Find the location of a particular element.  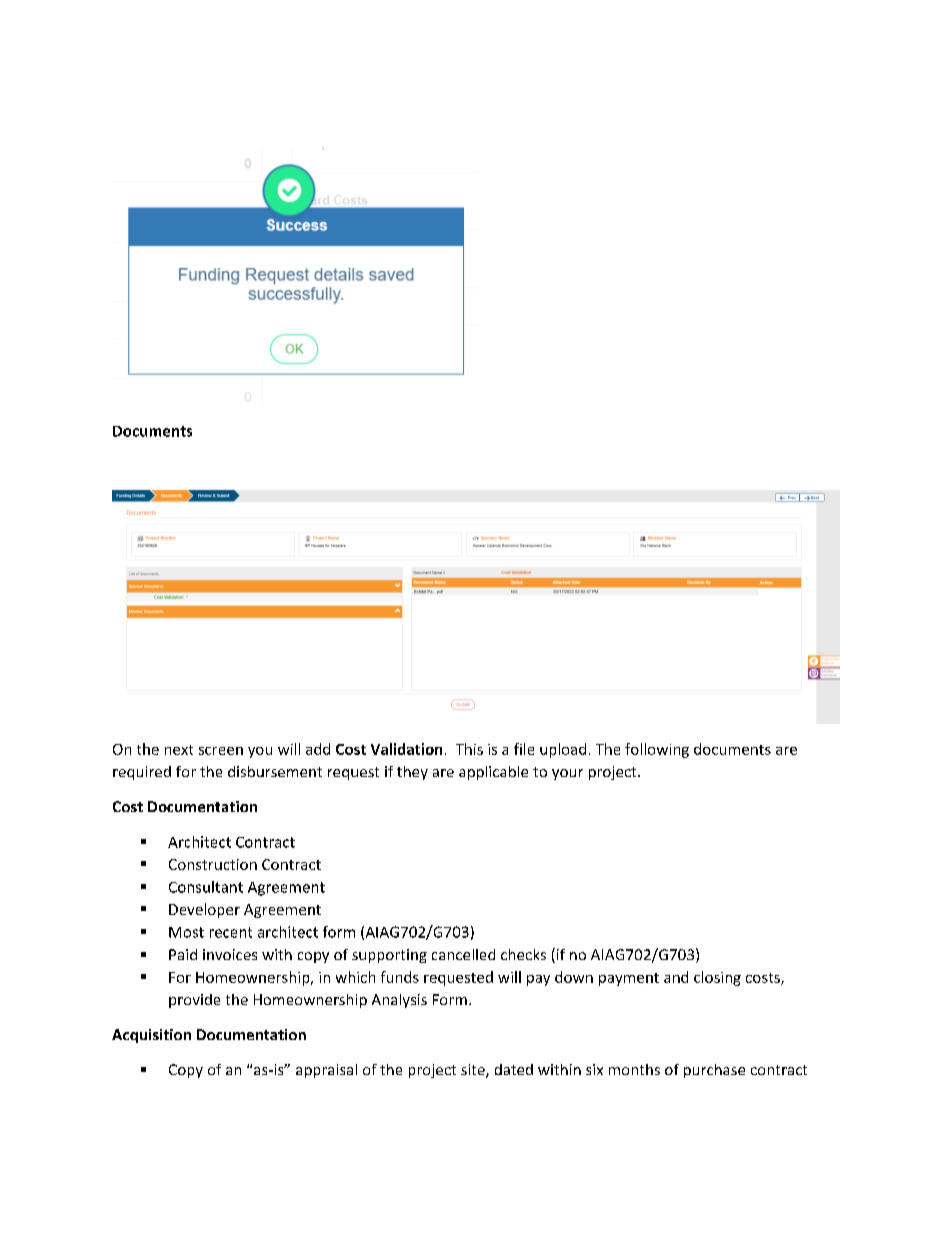

invoices is located at coordinates (230, 954).
